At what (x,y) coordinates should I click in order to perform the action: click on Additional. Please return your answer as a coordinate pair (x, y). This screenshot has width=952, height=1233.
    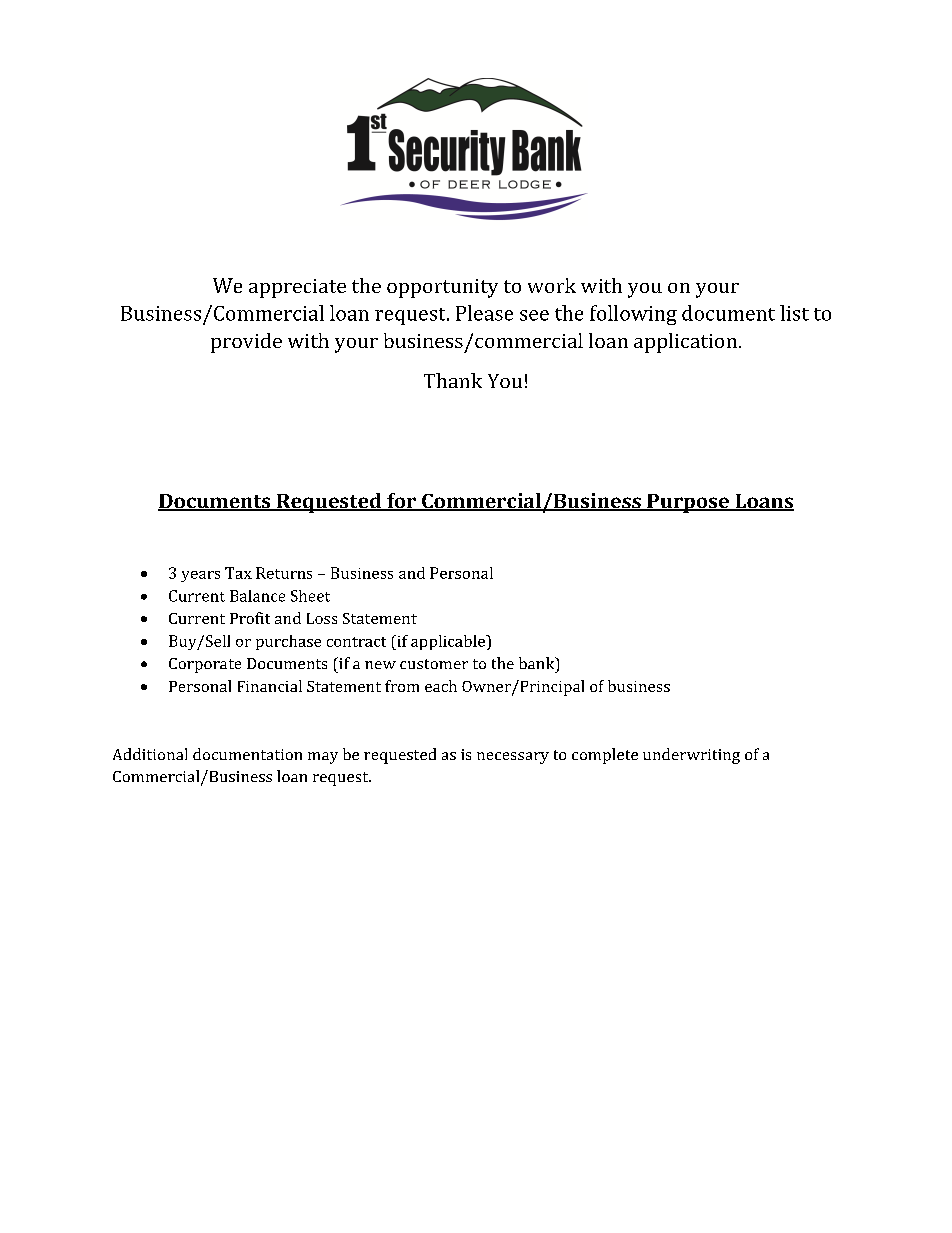
    Looking at the image, I should click on (150, 754).
